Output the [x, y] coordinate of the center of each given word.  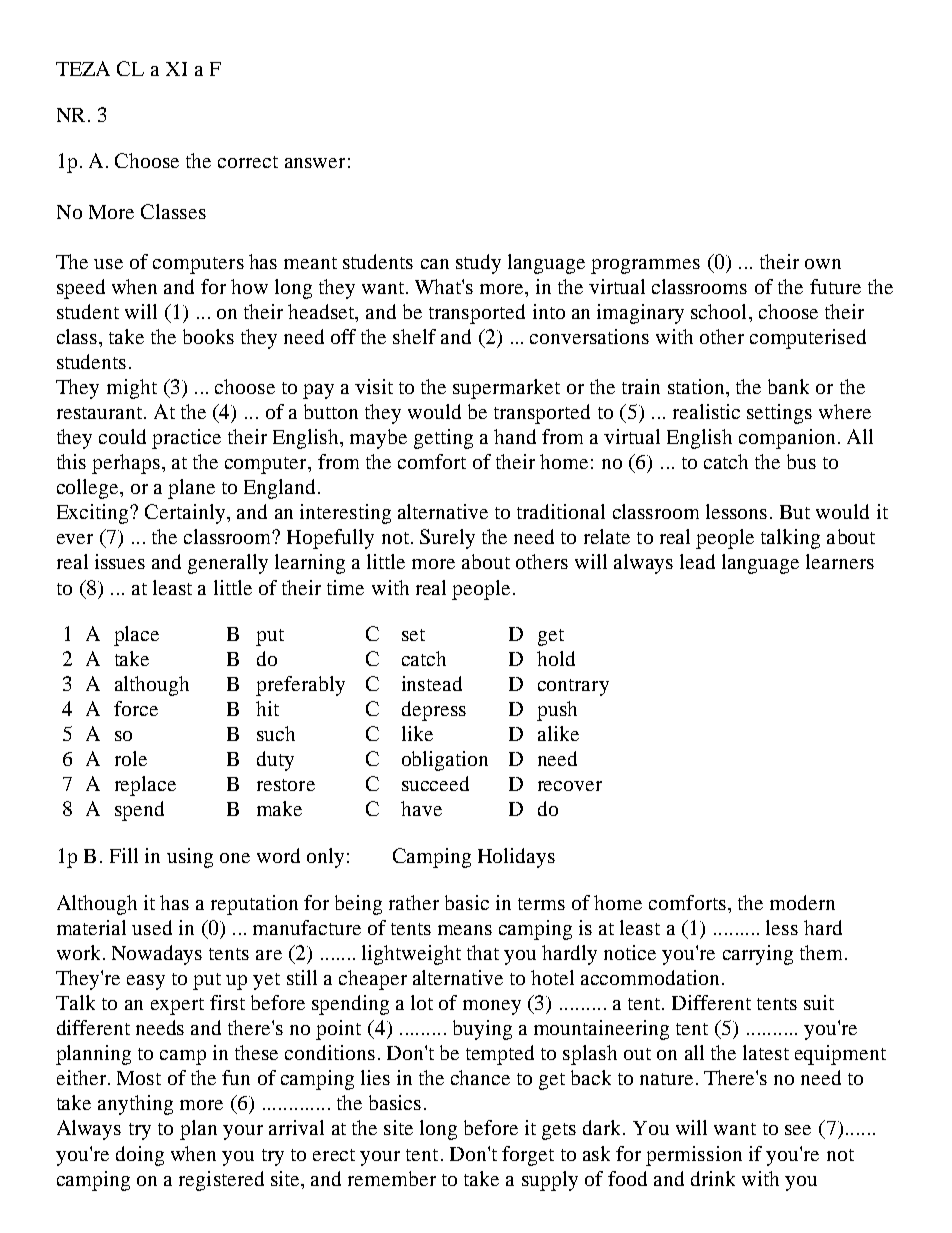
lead [697, 561]
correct [248, 162]
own [823, 264]
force [136, 708]
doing [140, 1156]
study [478, 264]
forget [528, 1156]
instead [432, 683]
